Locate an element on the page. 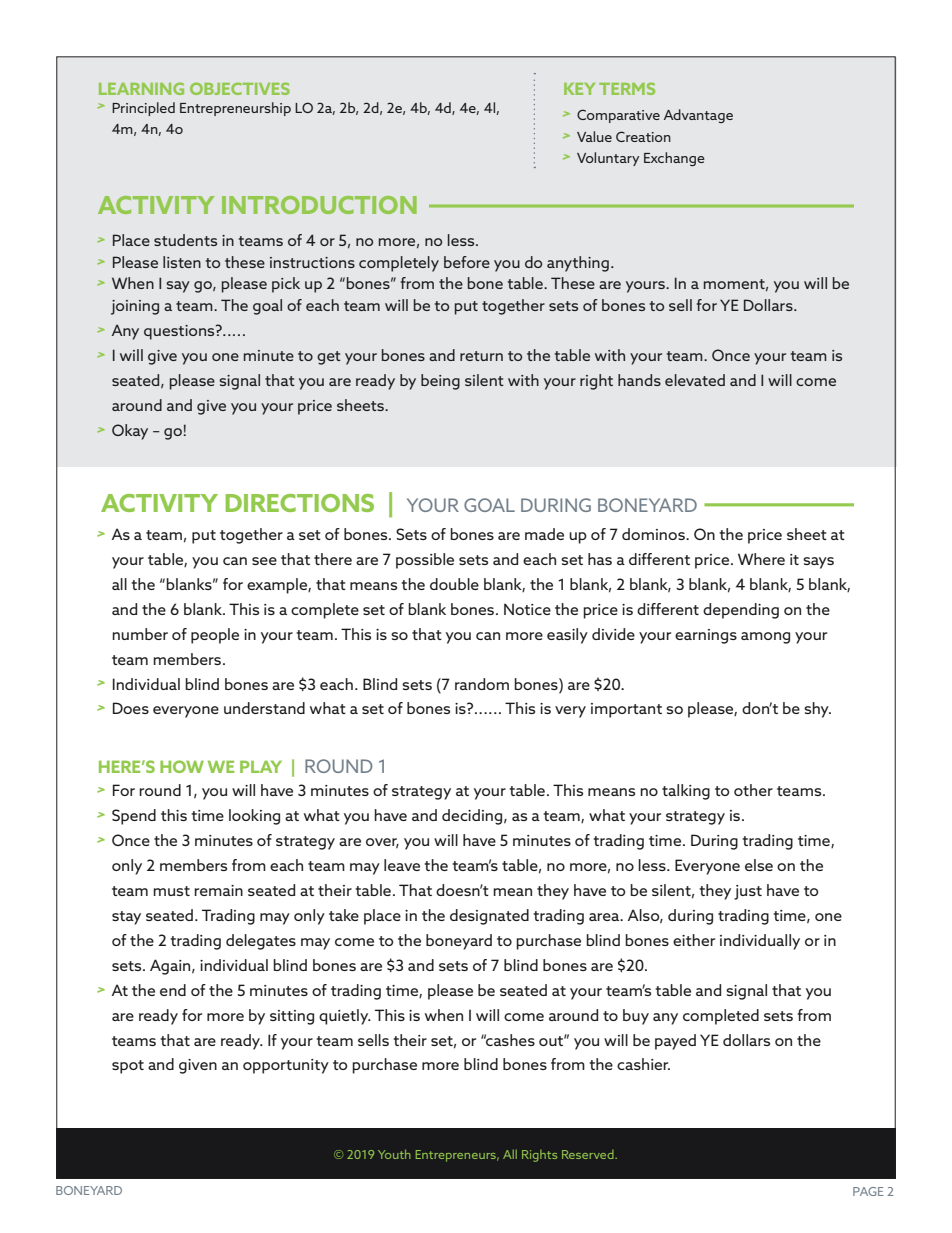 This image has width=952, height=1233. OBJECTIVES is located at coordinates (240, 88).
